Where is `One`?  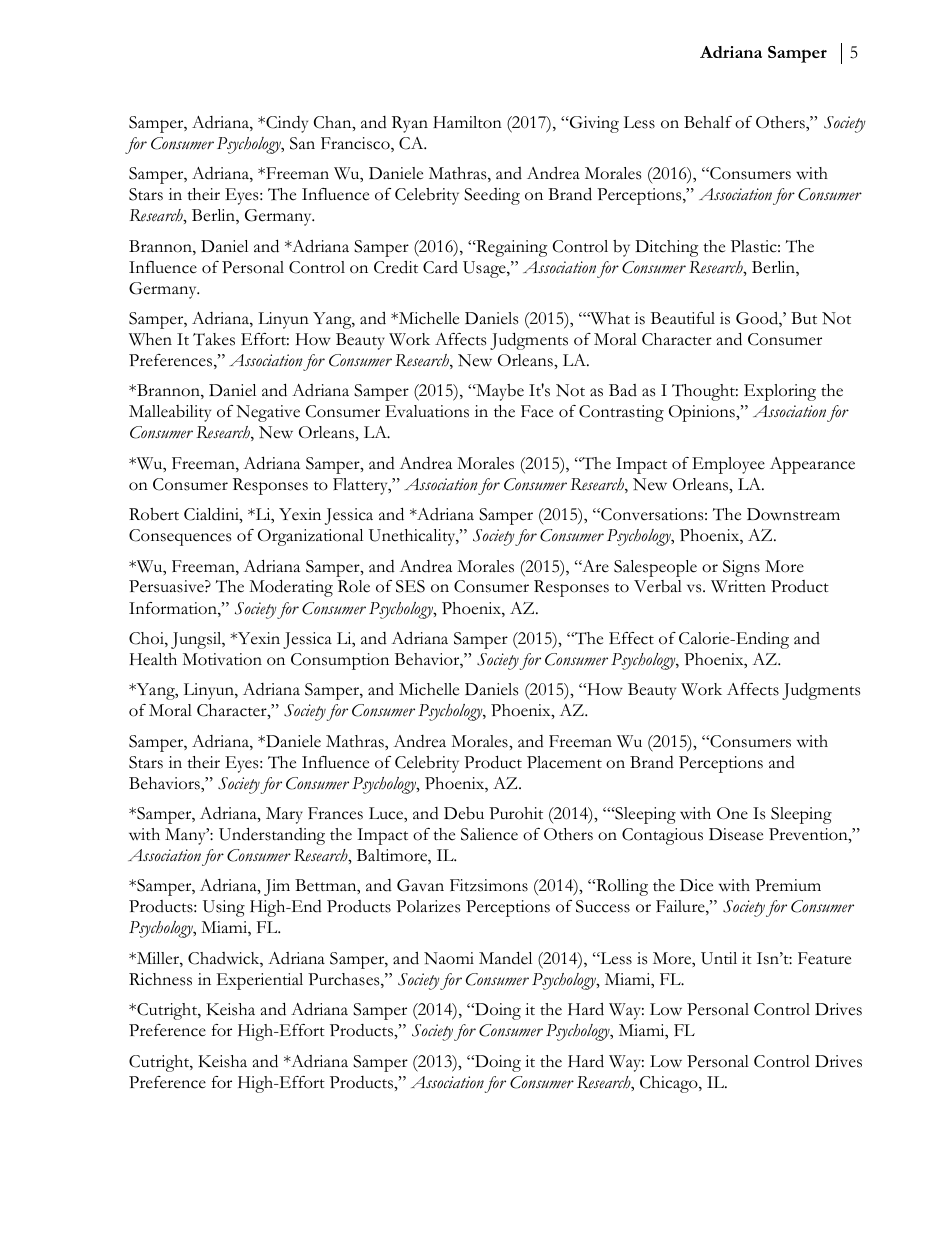 One is located at coordinates (732, 813).
